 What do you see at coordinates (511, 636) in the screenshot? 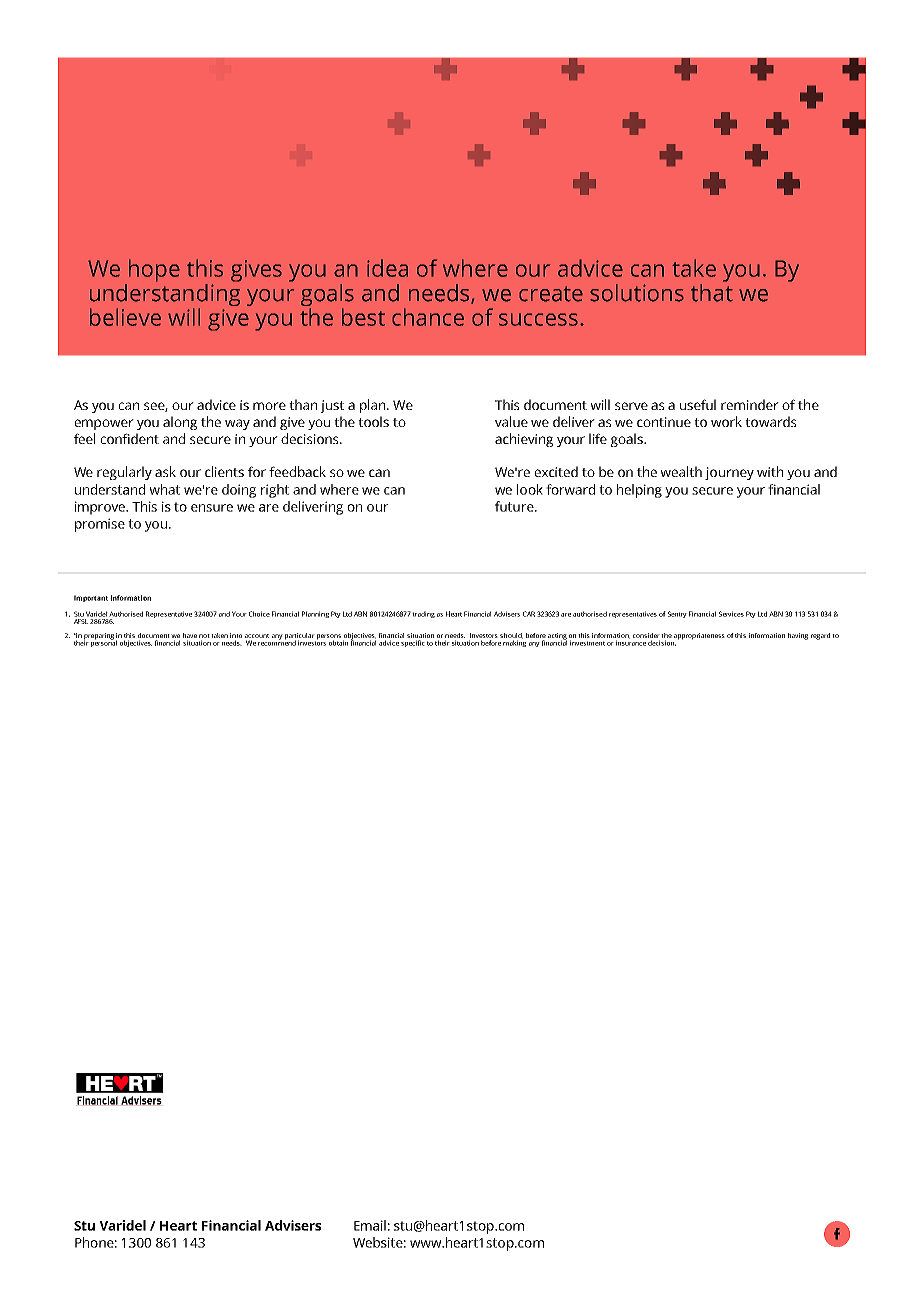
I see `should` at bounding box center [511, 636].
